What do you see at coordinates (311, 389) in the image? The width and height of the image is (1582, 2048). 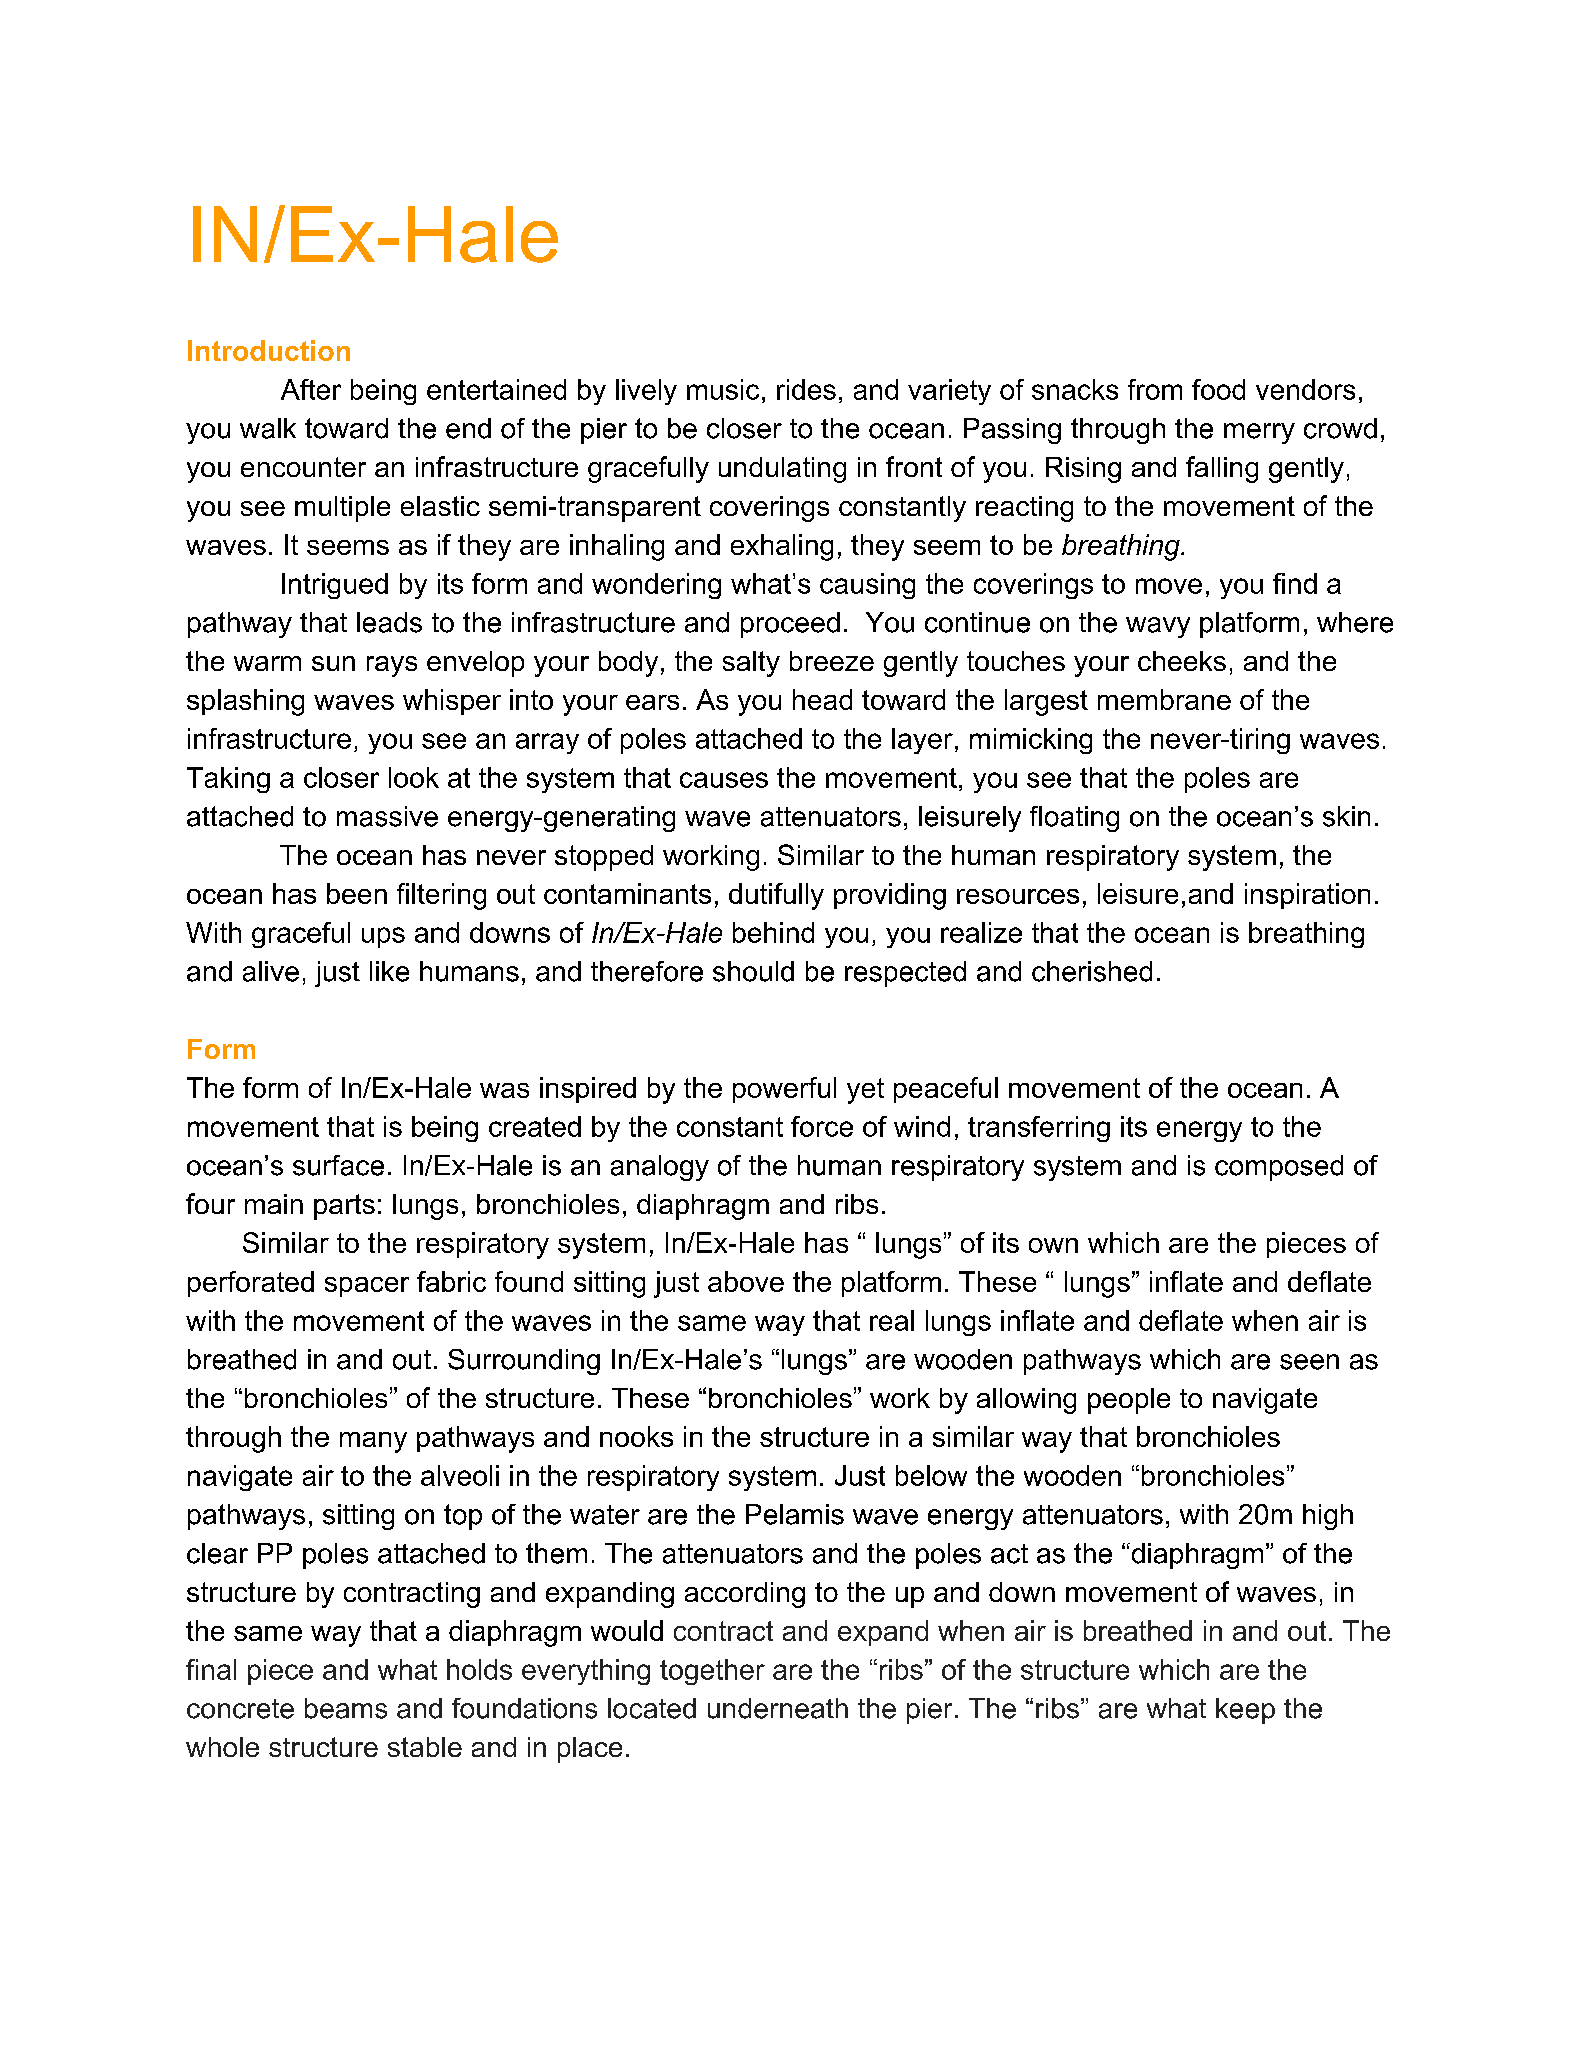 I see `After` at bounding box center [311, 389].
